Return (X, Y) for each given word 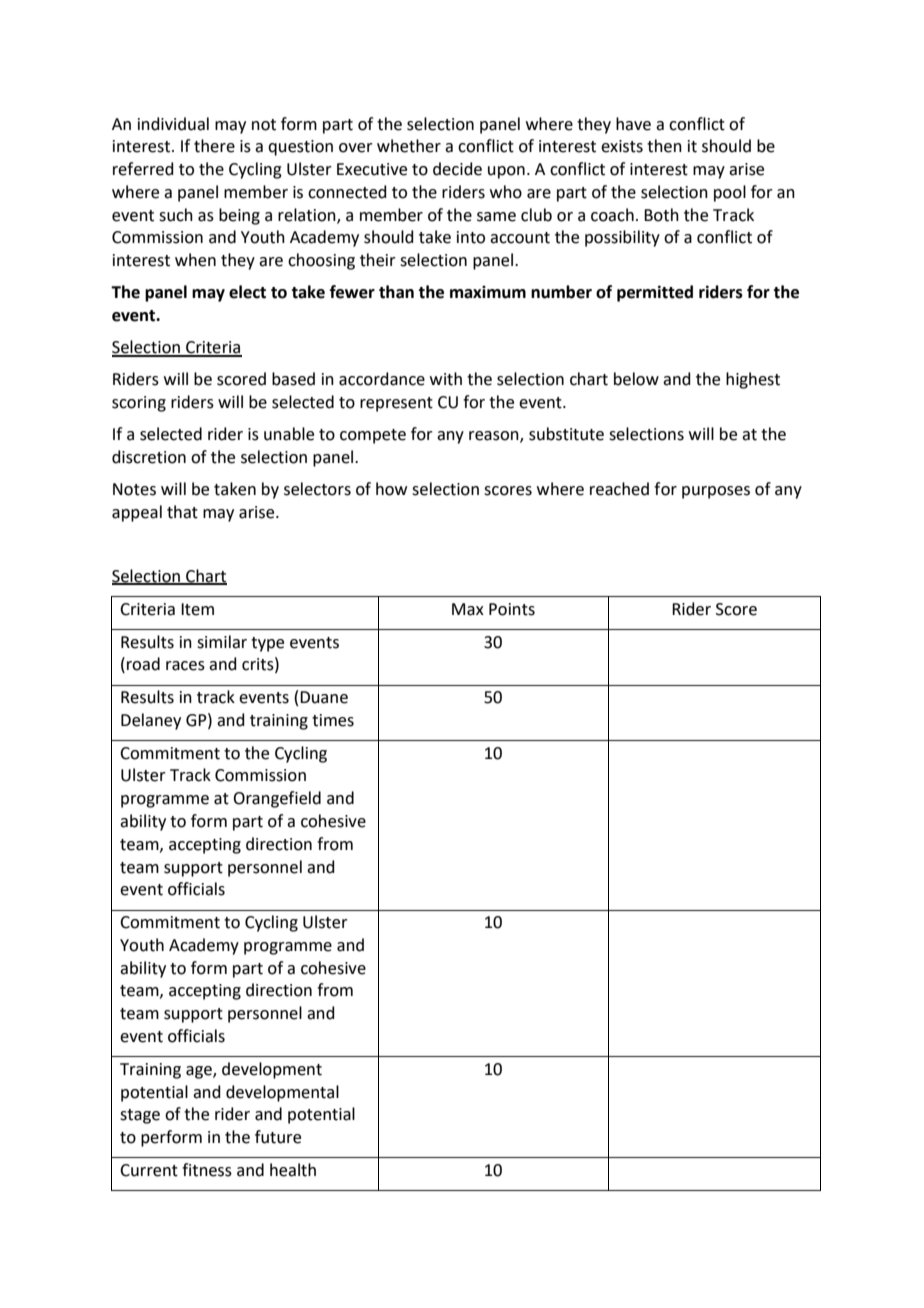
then (664, 146)
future (278, 1137)
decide (457, 169)
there (214, 146)
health (293, 1170)
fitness (207, 1170)
